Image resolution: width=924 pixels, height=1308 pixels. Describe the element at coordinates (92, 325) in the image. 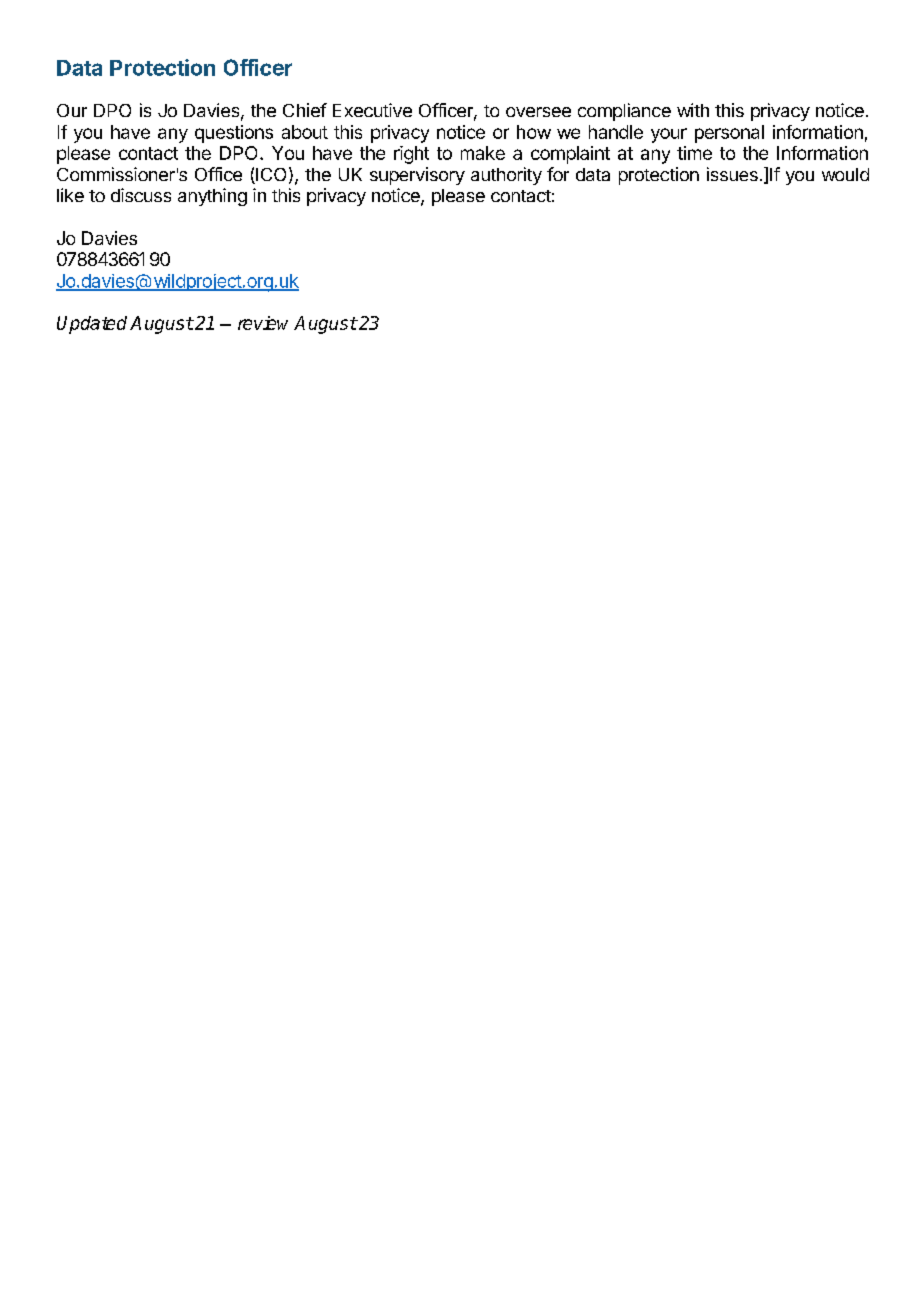

I see `Updated` at that location.
